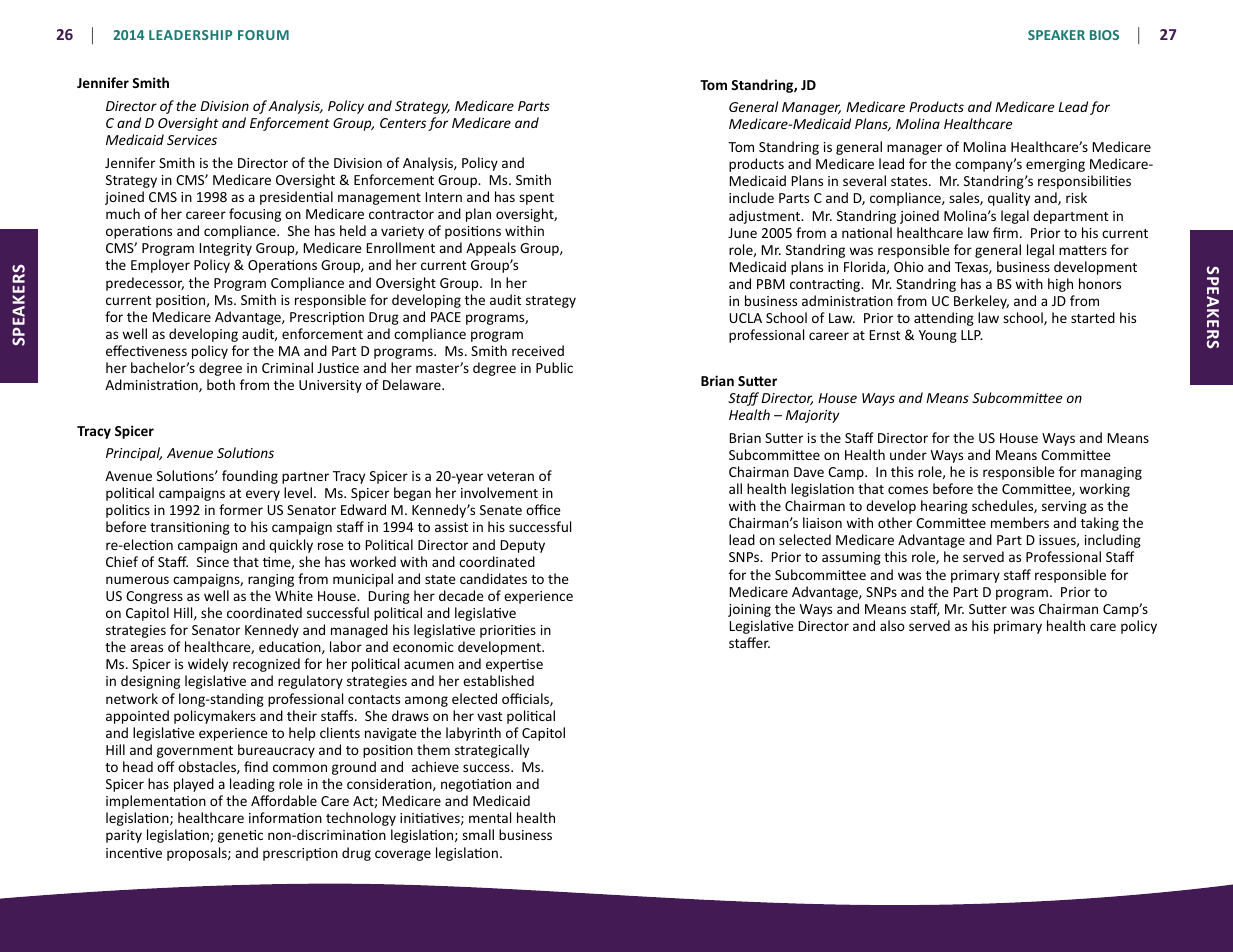  What do you see at coordinates (892, 625) in the page?
I see `also` at bounding box center [892, 625].
